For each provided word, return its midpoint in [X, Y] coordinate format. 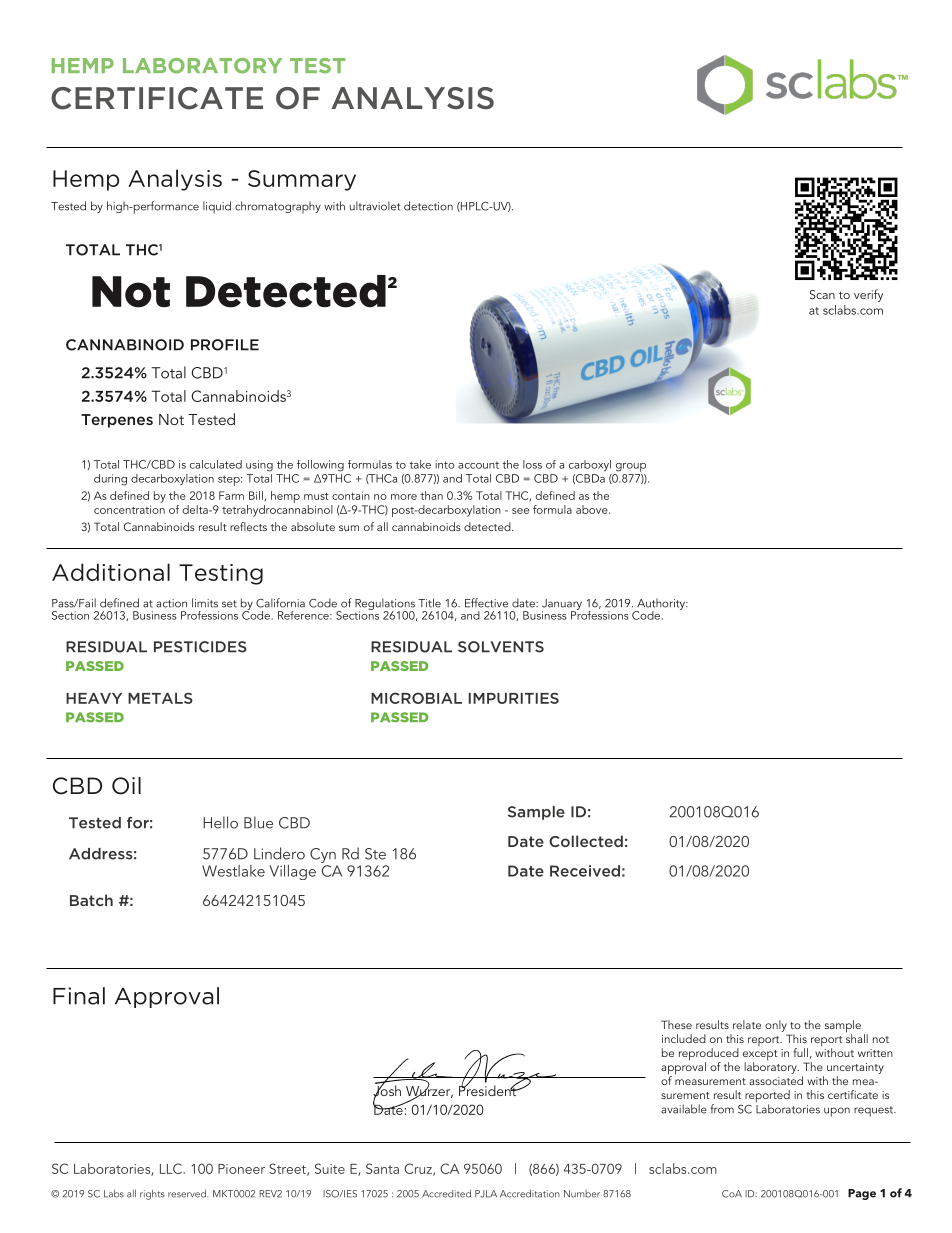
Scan [822, 294]
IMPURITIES [514, 698]
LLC [172, 1168]
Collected [586, 841]
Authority [661, 605]
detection [428, 206]
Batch [91, 900]
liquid [217, 207]
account [478, 465]
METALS [160, 698]
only [776, 1026]
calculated [216, 464]
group [631, 467]
